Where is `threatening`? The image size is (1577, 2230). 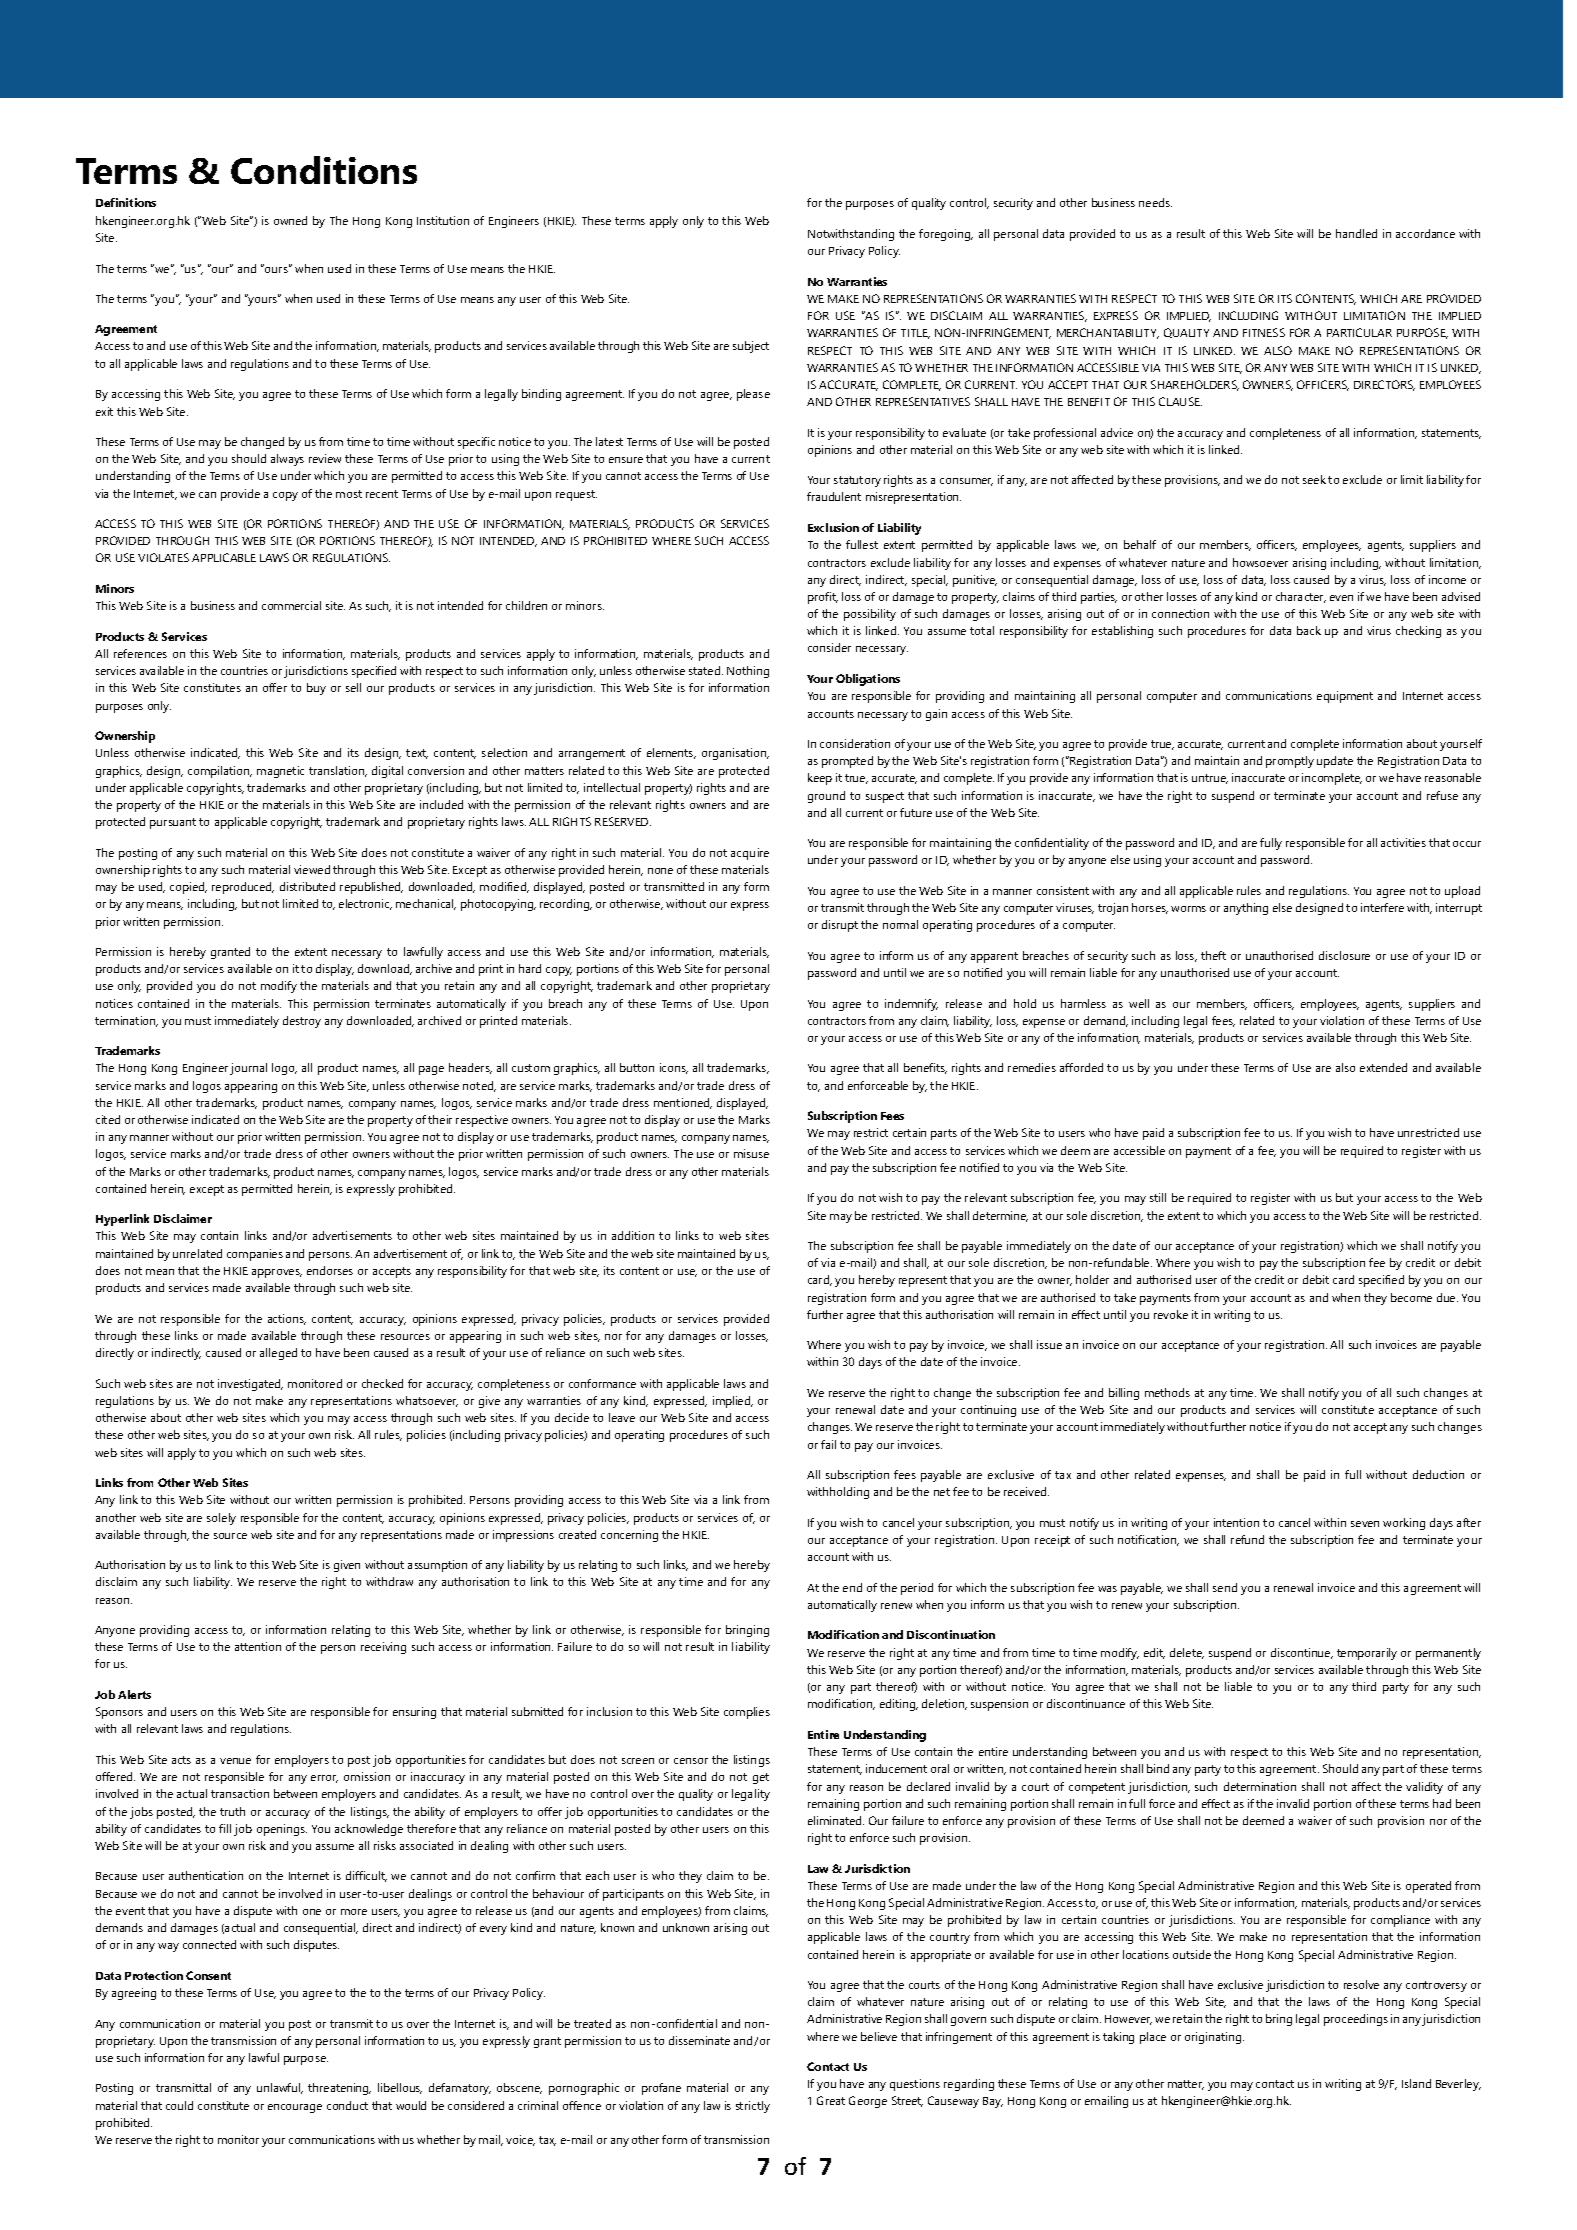
threatening is located at coordinates (339, 2089).
